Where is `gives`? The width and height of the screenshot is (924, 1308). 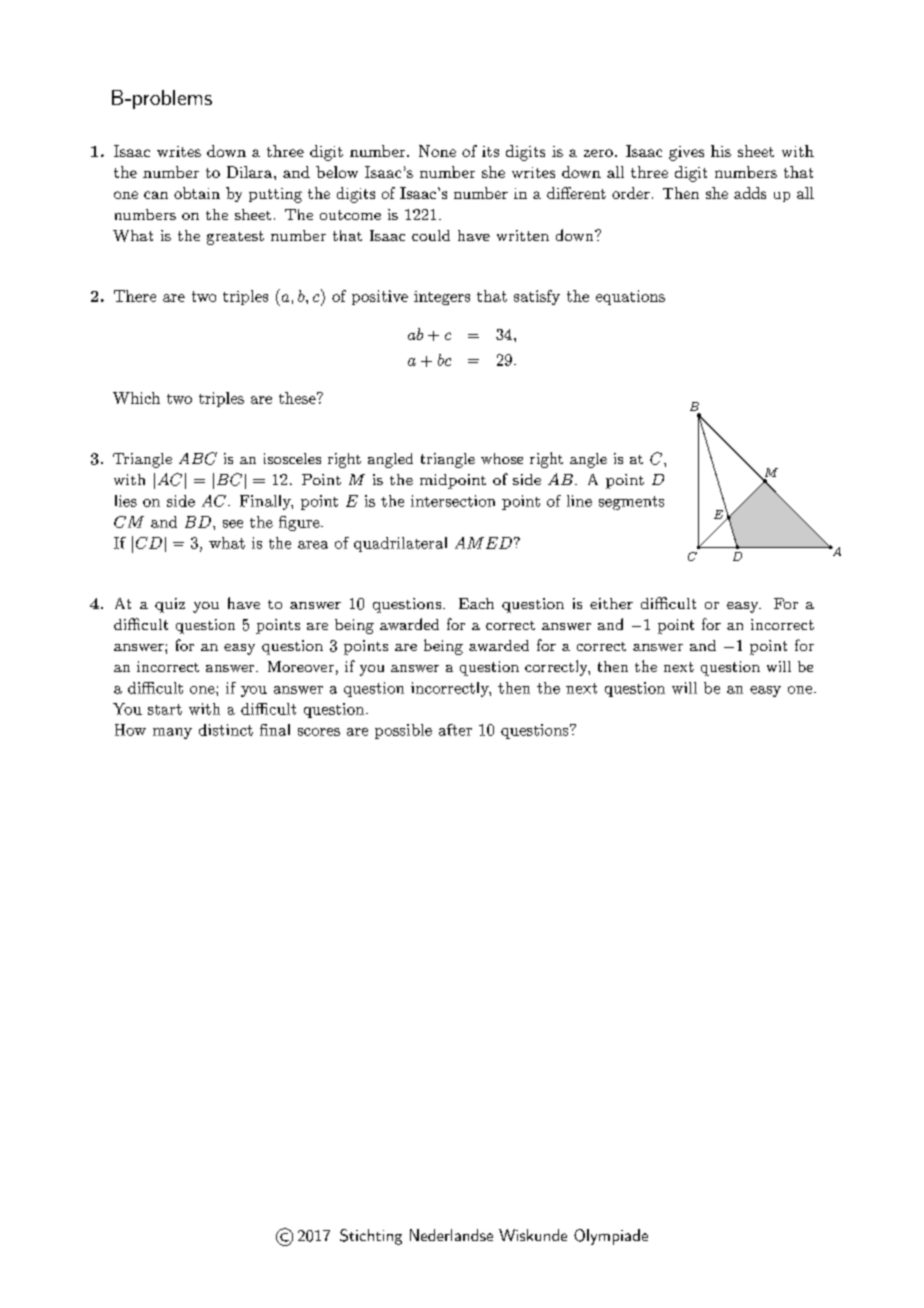
gives is located at coordinates (686, 153).
